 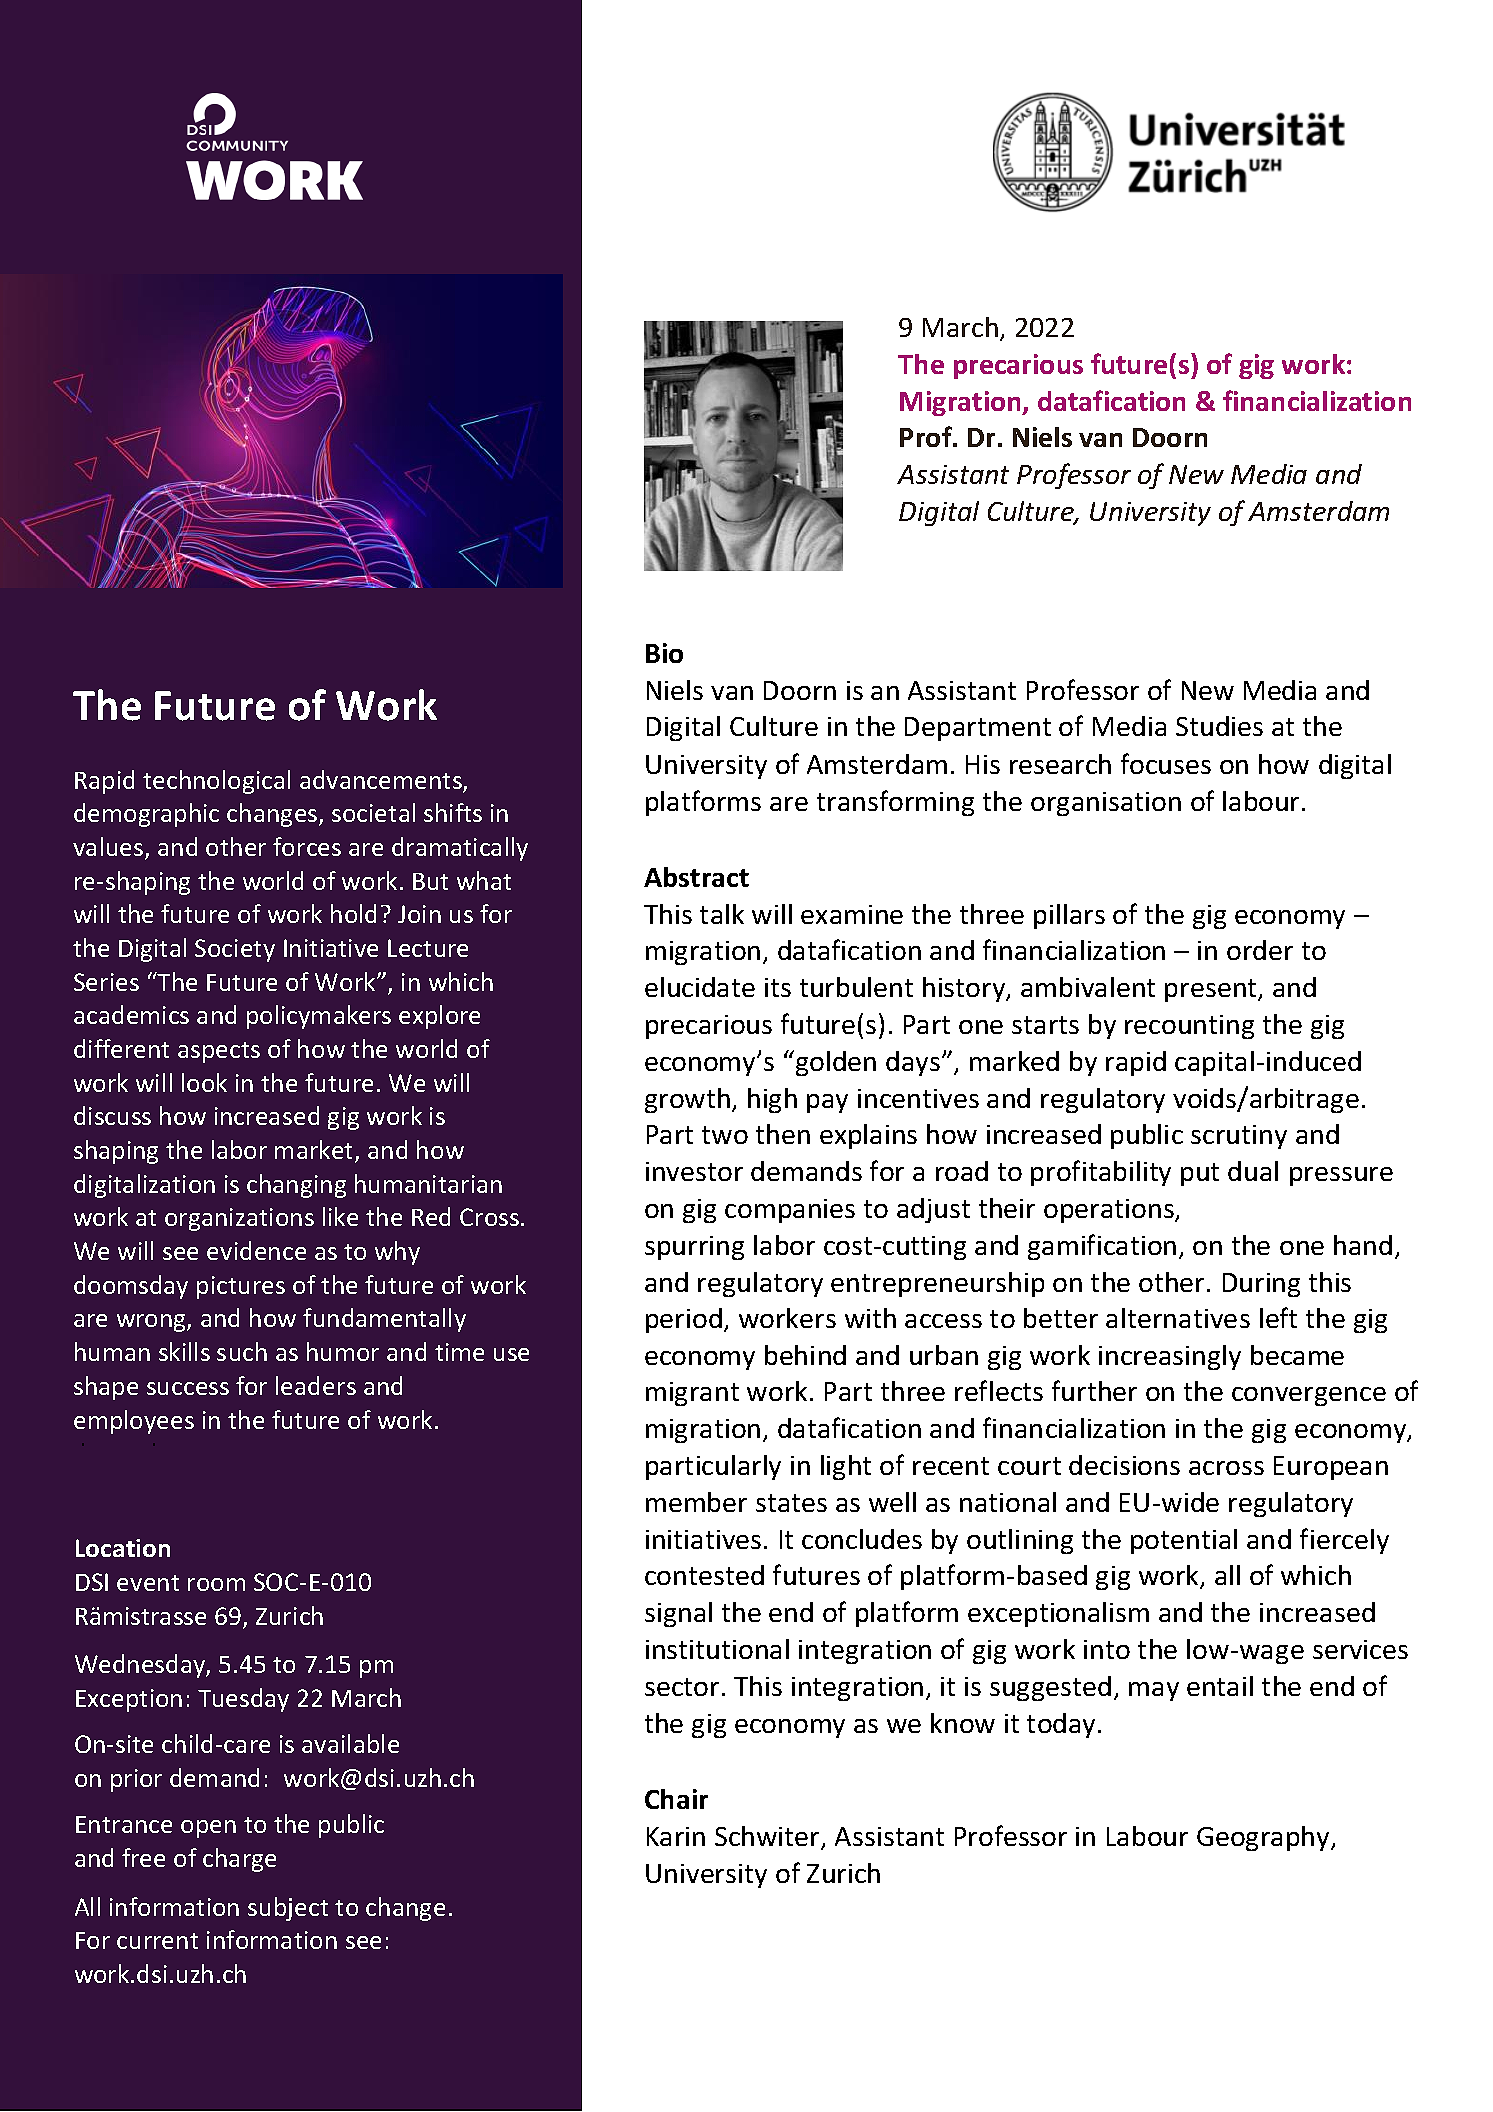 I want to click on room, so click(x=216, y=1584).
